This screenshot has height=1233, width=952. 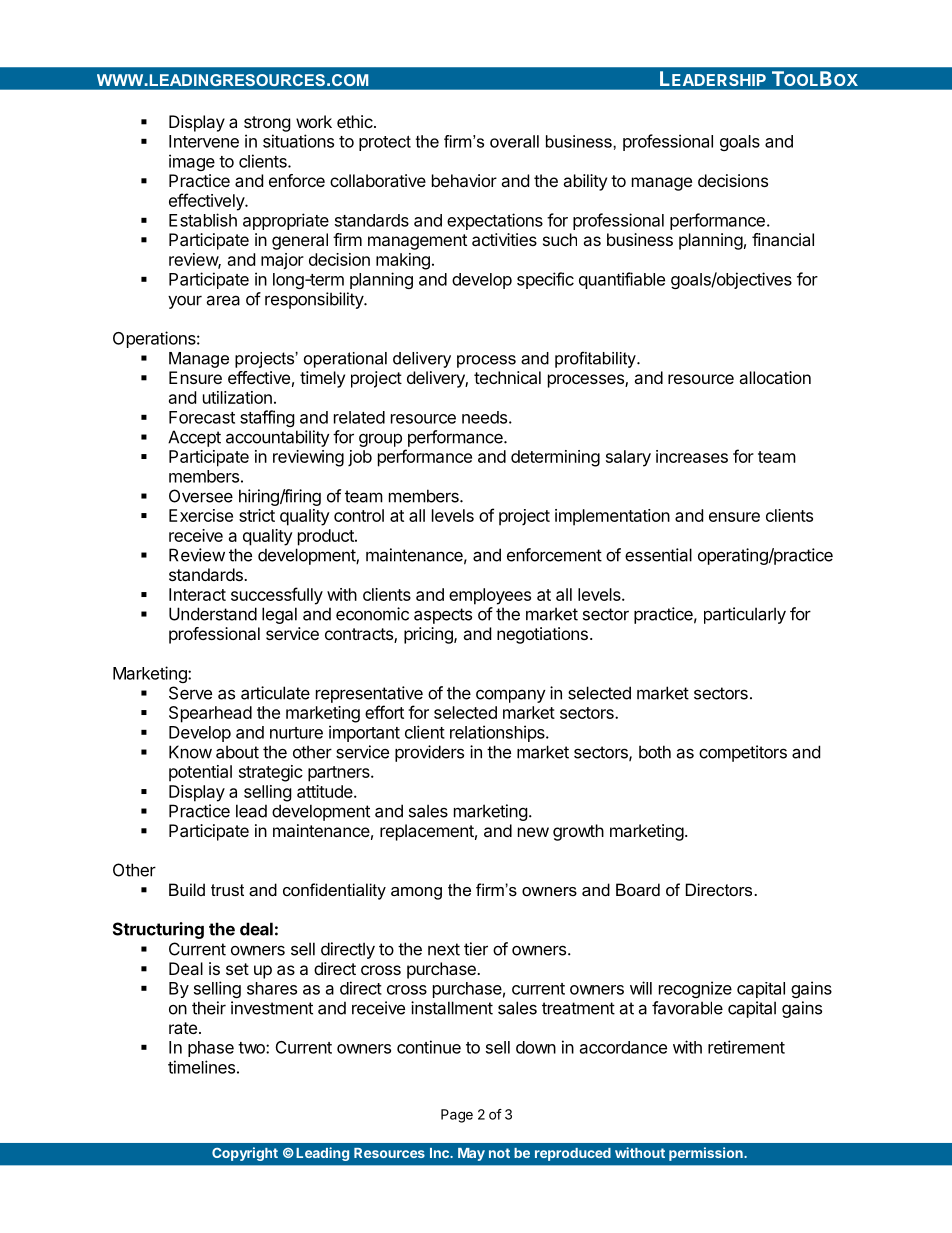 I want to click on Understand, so click(x=213, y=614).
